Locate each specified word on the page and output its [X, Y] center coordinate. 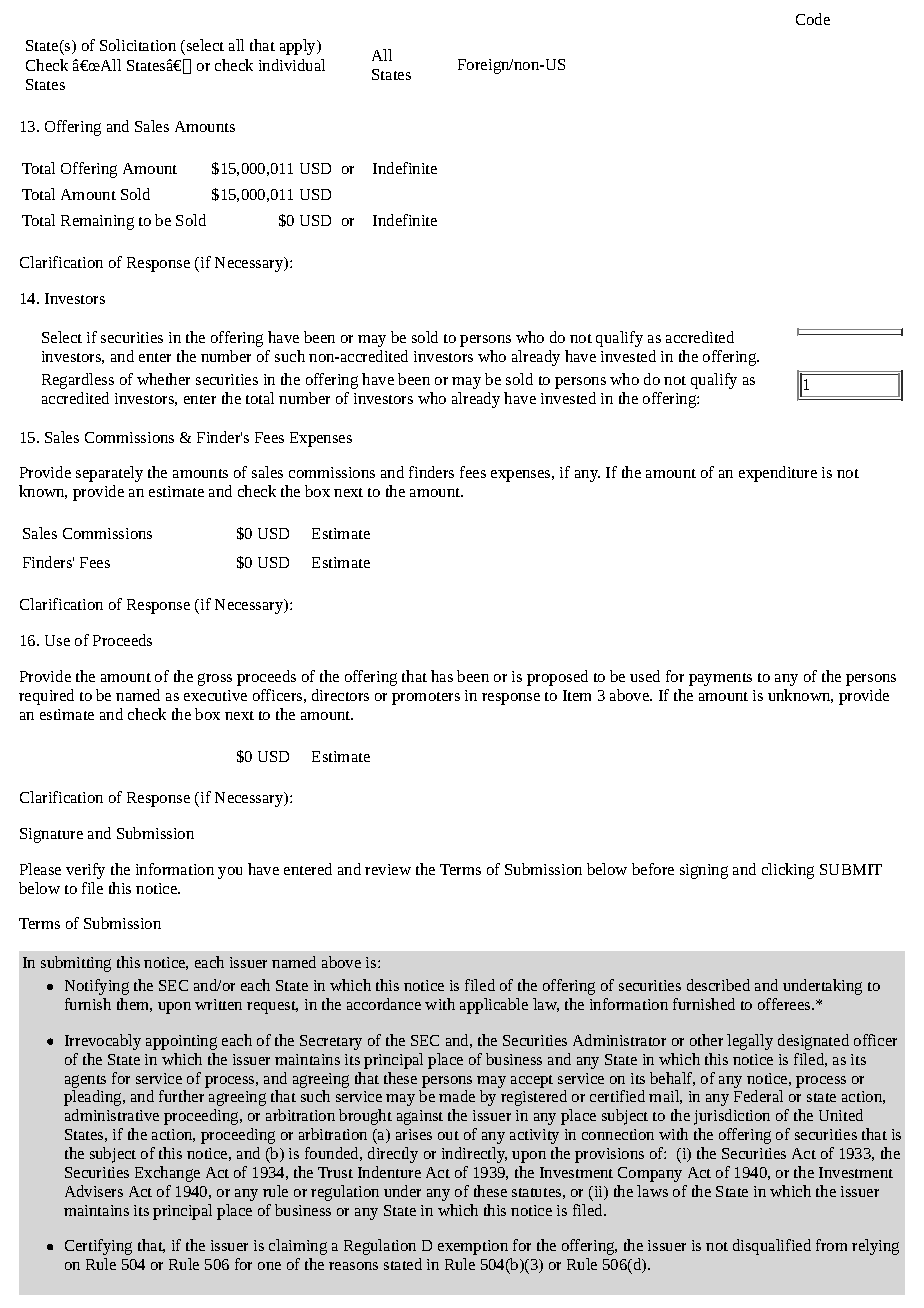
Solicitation [138, 45]
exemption [473, 1247]
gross [215, 679]
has [442, 676]
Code [813, 19]
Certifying [98, 1247]
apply [299, 47]
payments [720, 679]
